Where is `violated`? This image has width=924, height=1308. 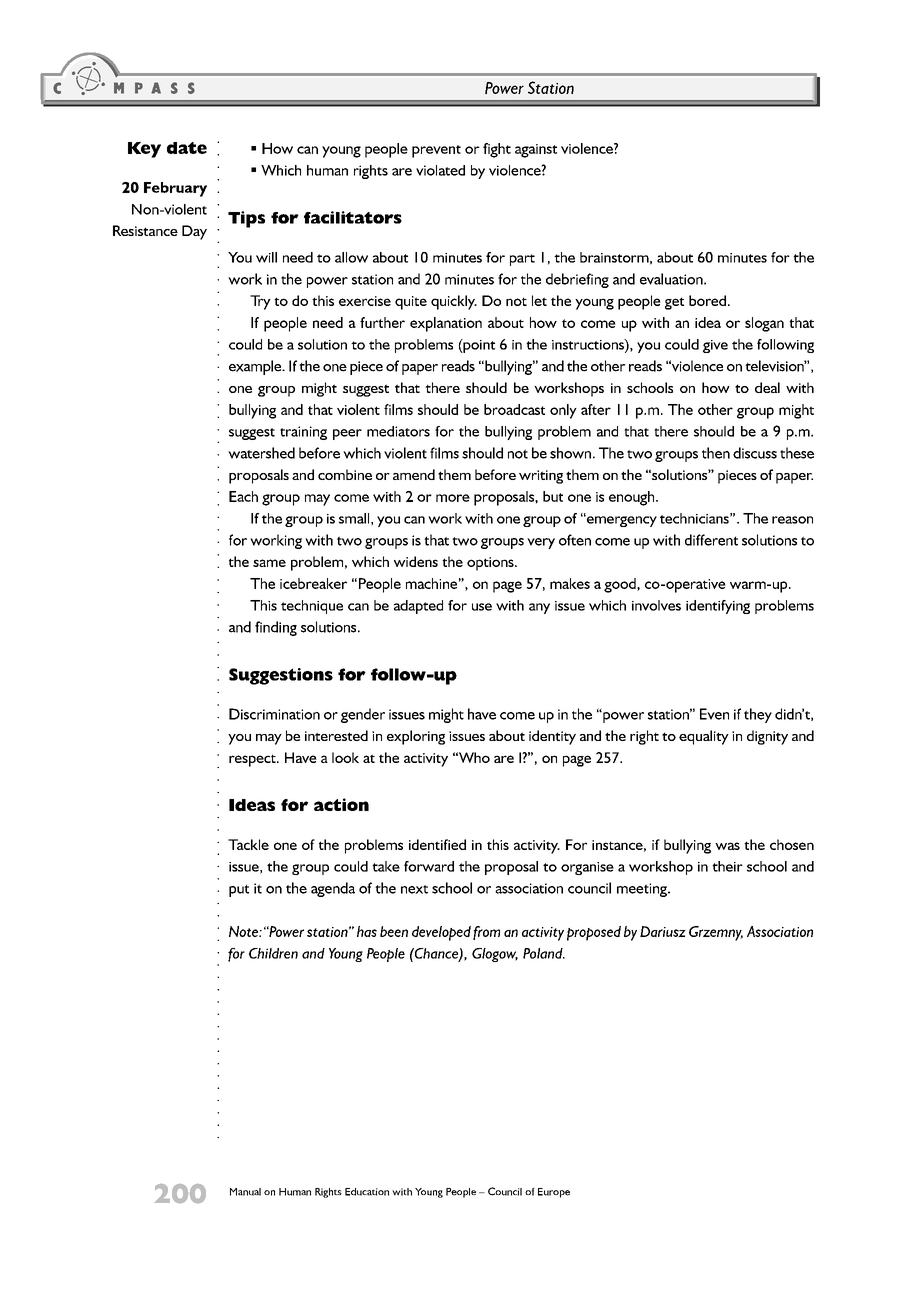 violated is located at coordinates (440, 170).
